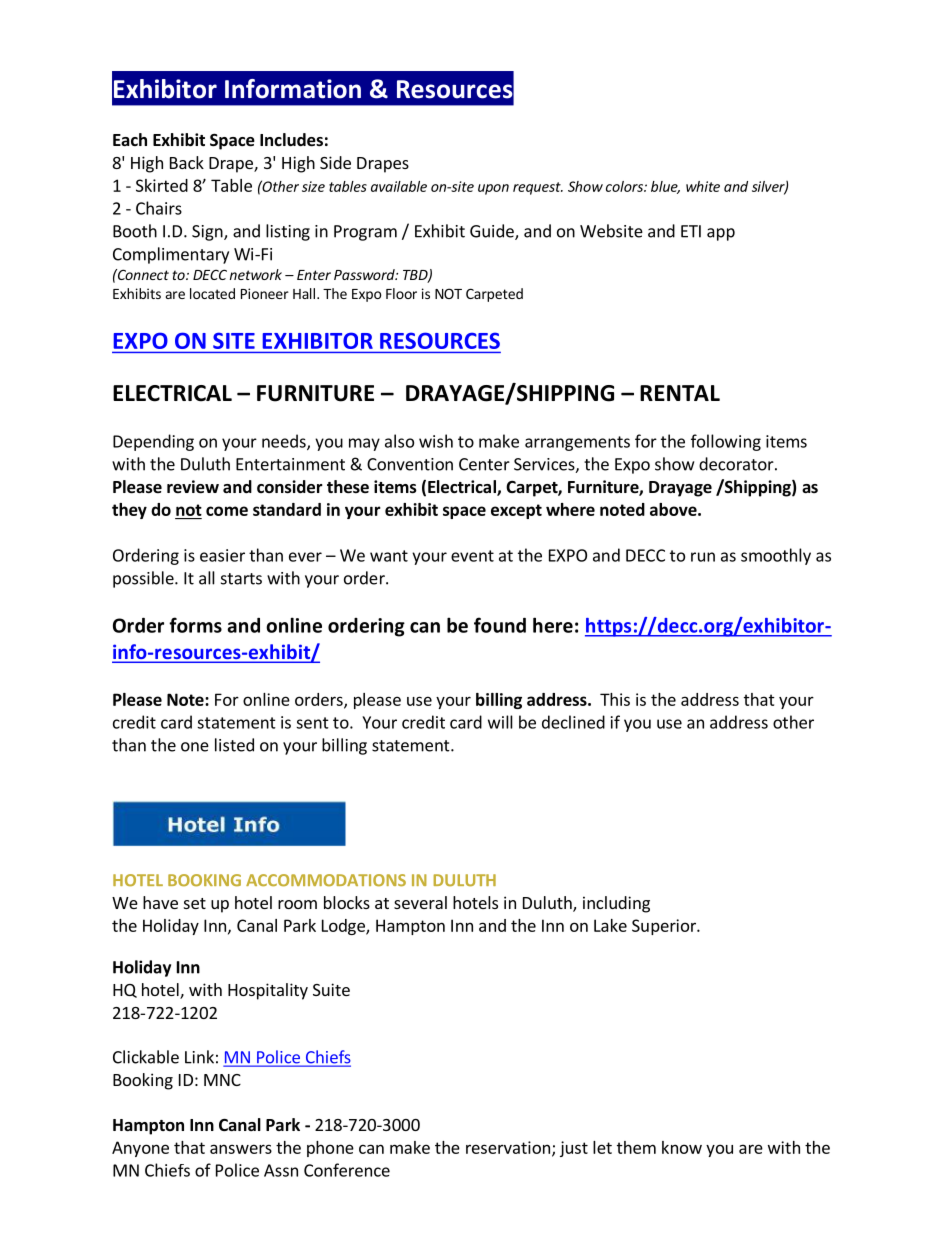 The width and height of the screenshot is (952, 1233). What do you see at coordinates (616, 904) in the screenshot?
I see `including` at bounding box center [616, 904].
